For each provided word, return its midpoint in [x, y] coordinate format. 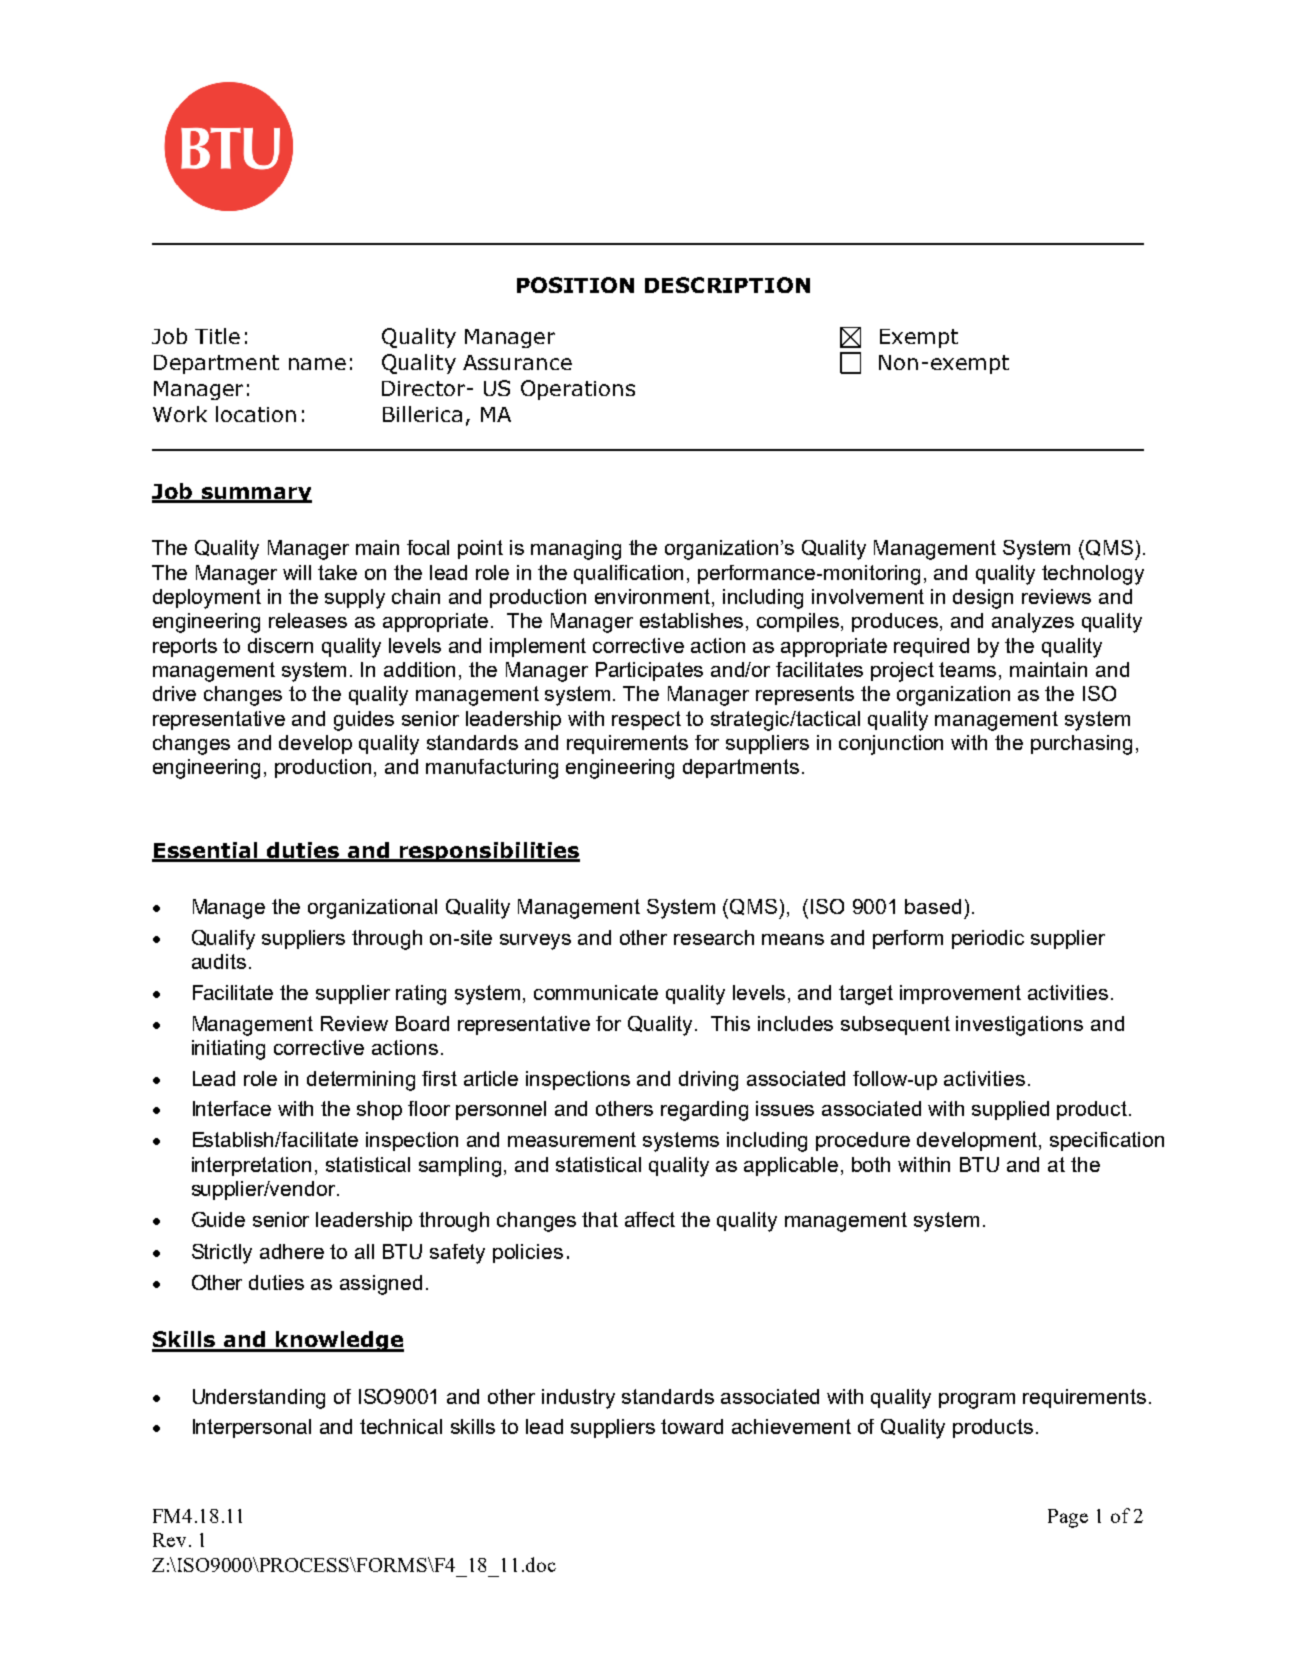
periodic [988, 939]
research [714, 937]
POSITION [575, 285]
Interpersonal [252, 1428]
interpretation [251, 1166]
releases [308, 620]
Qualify [223, 940]
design [983, 599]
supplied [1010, 1110]
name [317, 364]
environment [654, 598]
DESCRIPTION [727, 285]
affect [650, 1219]
